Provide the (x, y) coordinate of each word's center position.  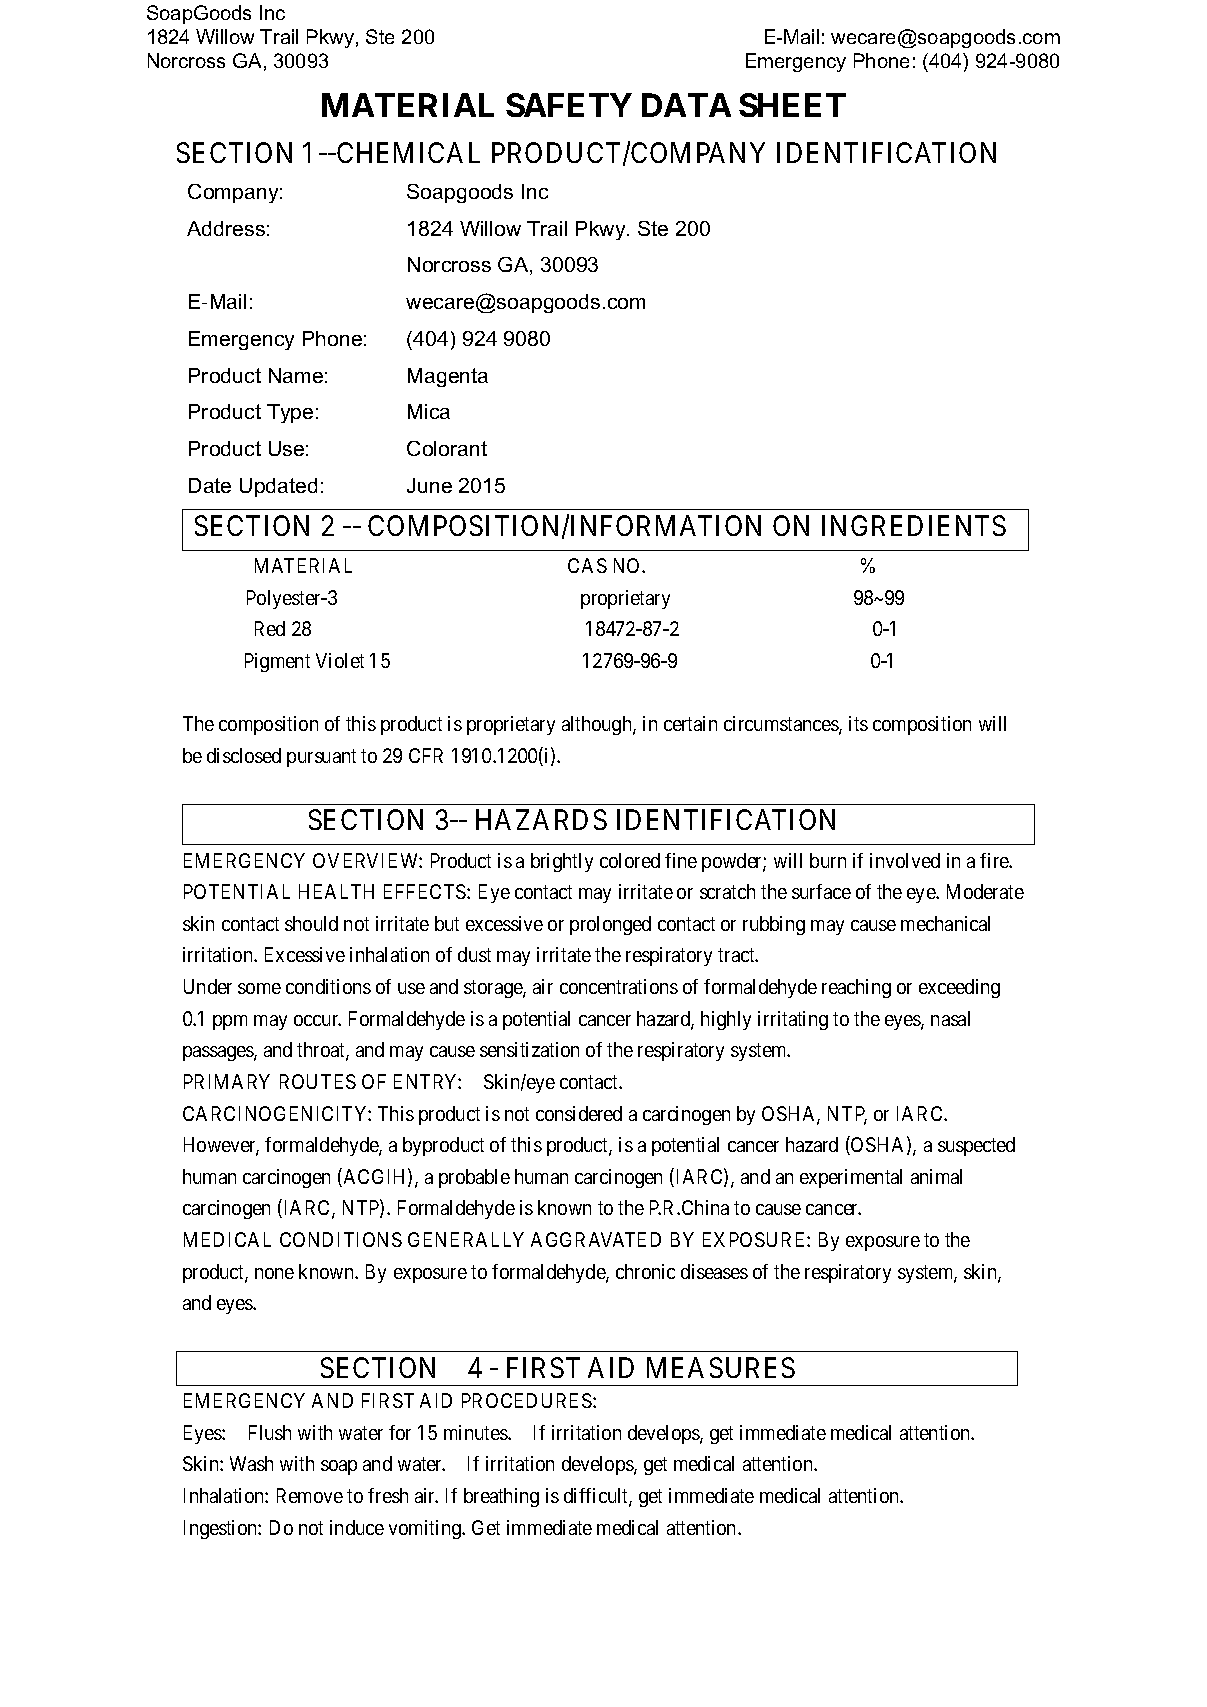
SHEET (792, 105)
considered (579, 1113)
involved (905, 860)
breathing (501, 1497)
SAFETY (569, 105)
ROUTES (318, 1081)
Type (290, 413)
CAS (587, 565)
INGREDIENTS (914, 525)
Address (226, 228)
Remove (310, 1495)
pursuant (321, 758)
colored (630, 860)
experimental (851, 1178)
